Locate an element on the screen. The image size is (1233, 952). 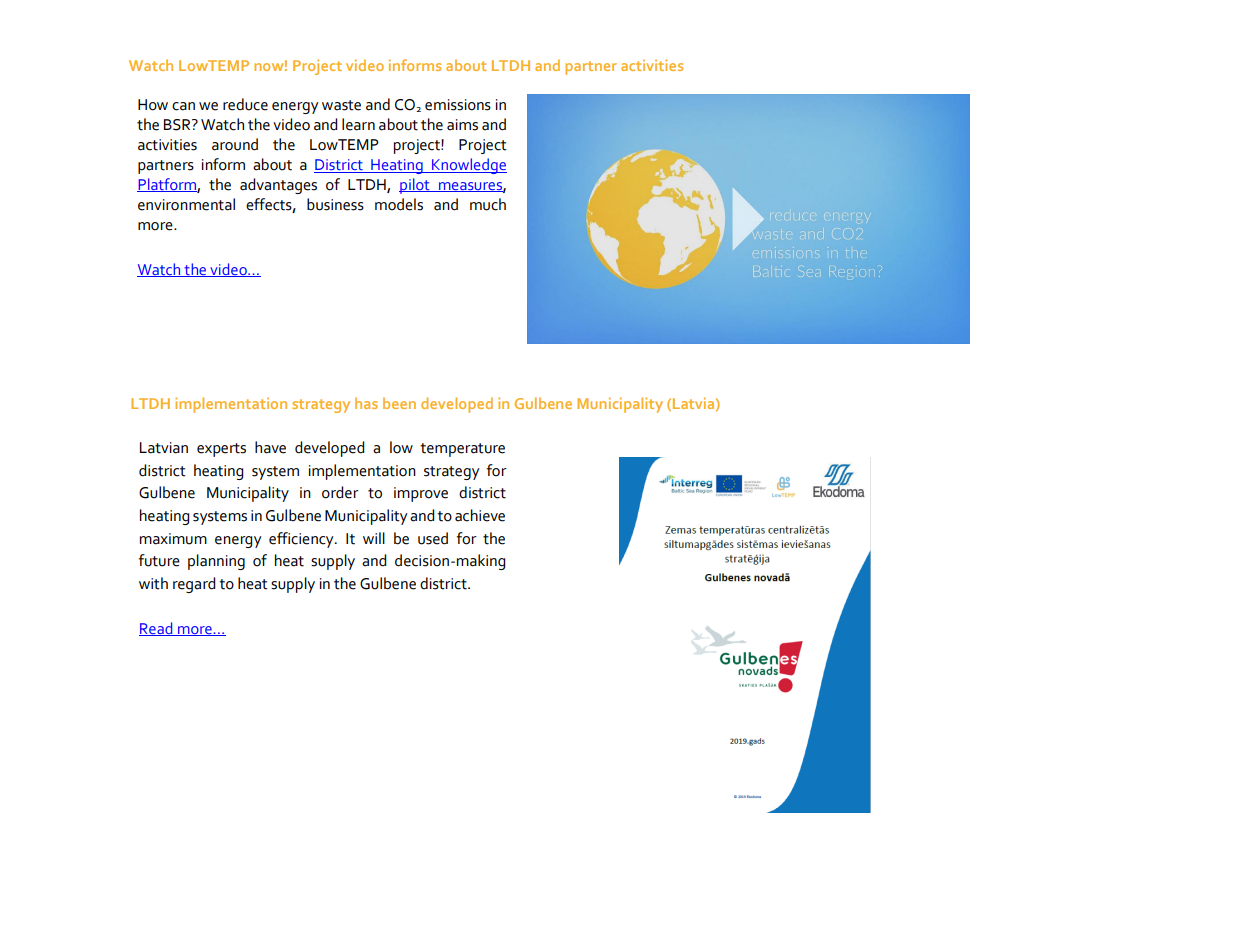
waste is located at coordinates (341, 105).
